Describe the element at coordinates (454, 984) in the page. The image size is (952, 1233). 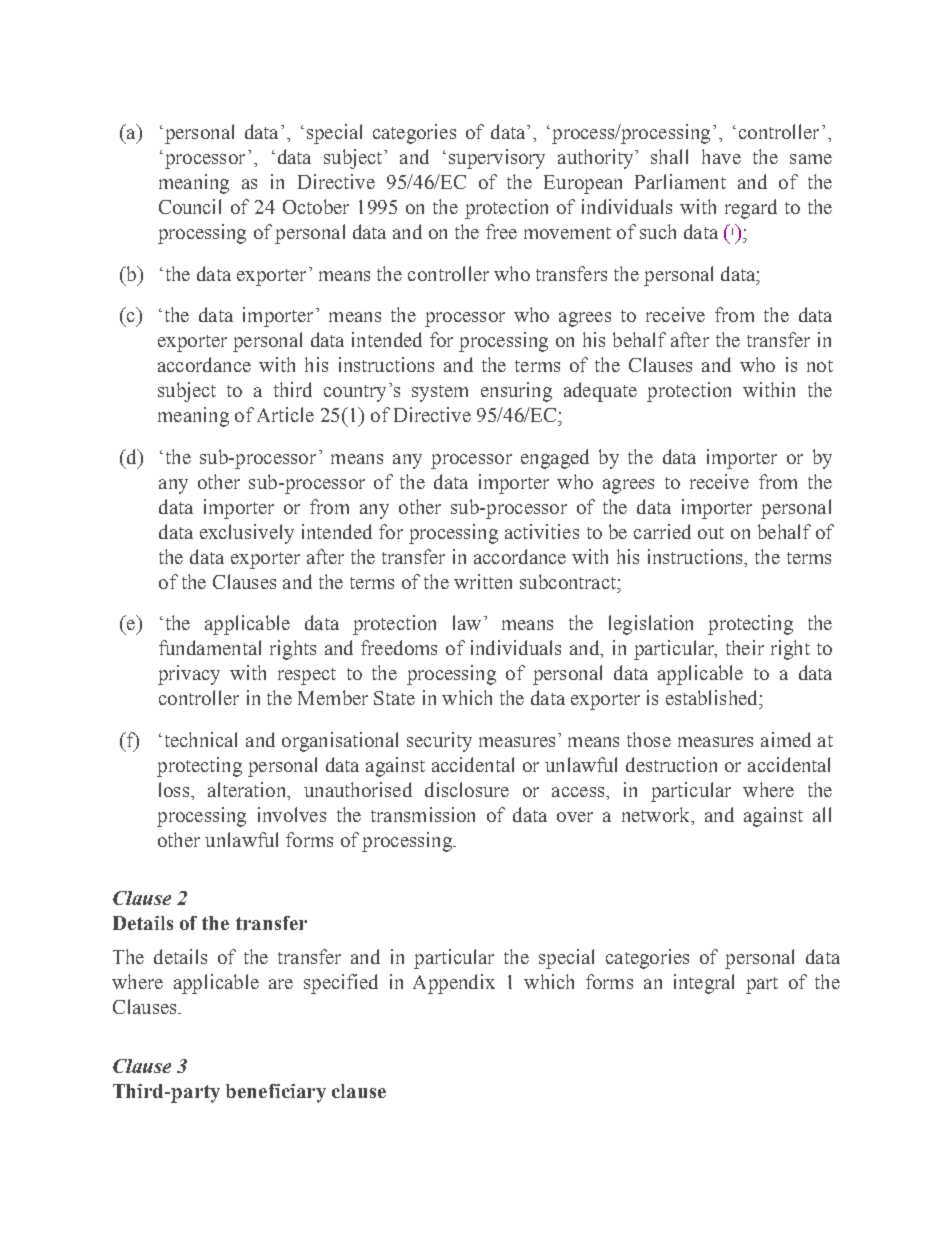
I see `Appendix` at that location.
